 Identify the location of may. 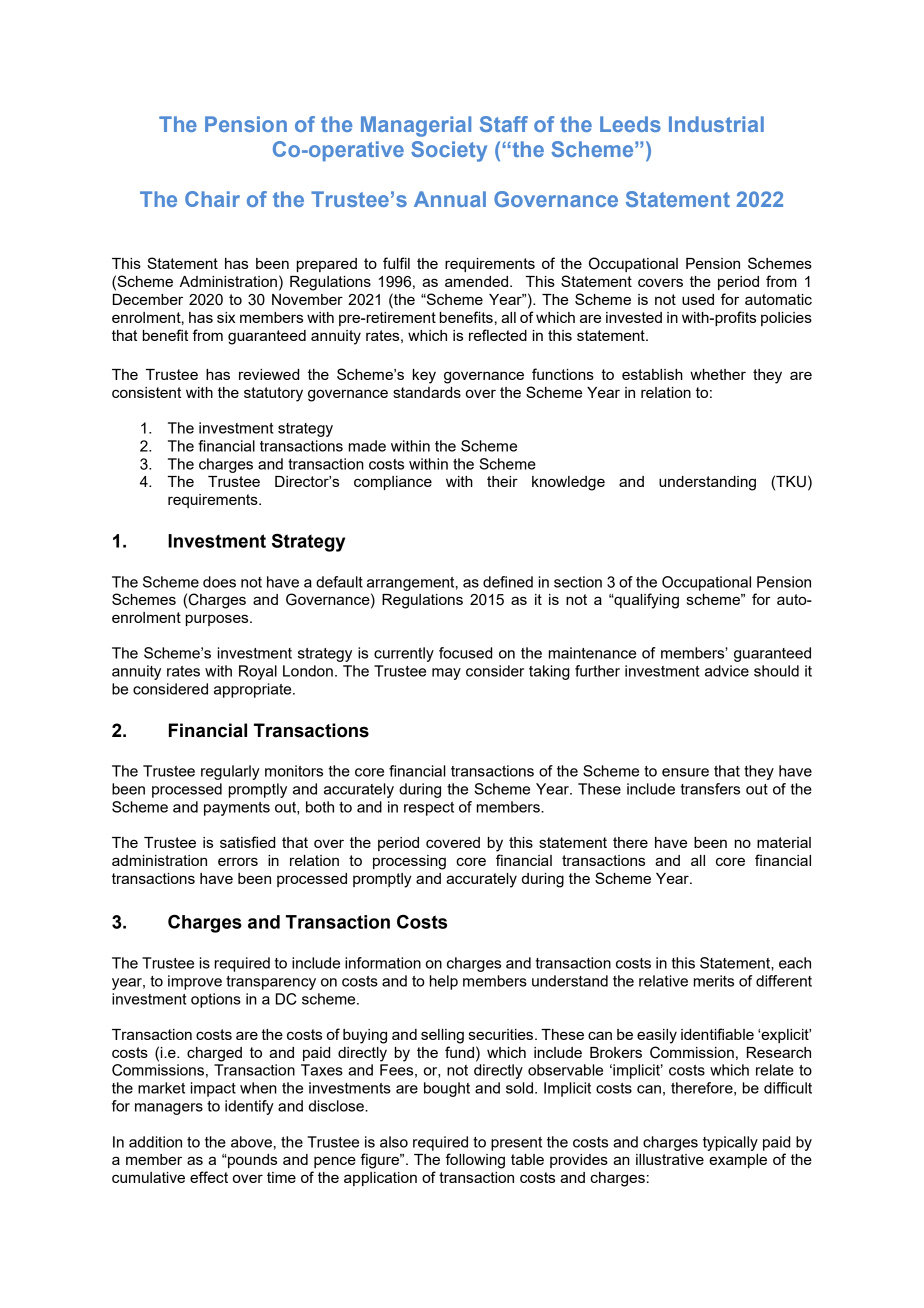
(446, 674).
